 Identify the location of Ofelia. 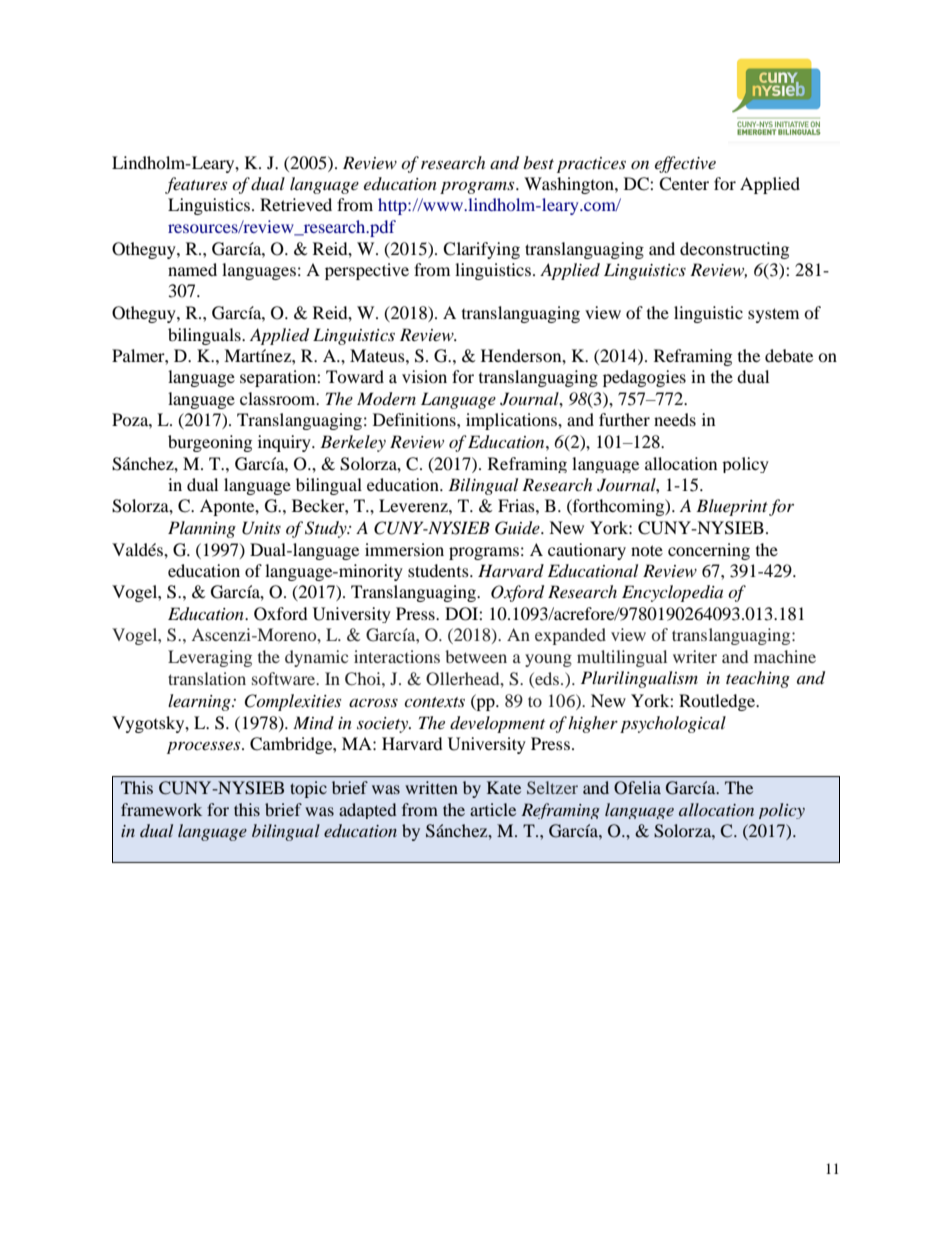
(637, 788).
